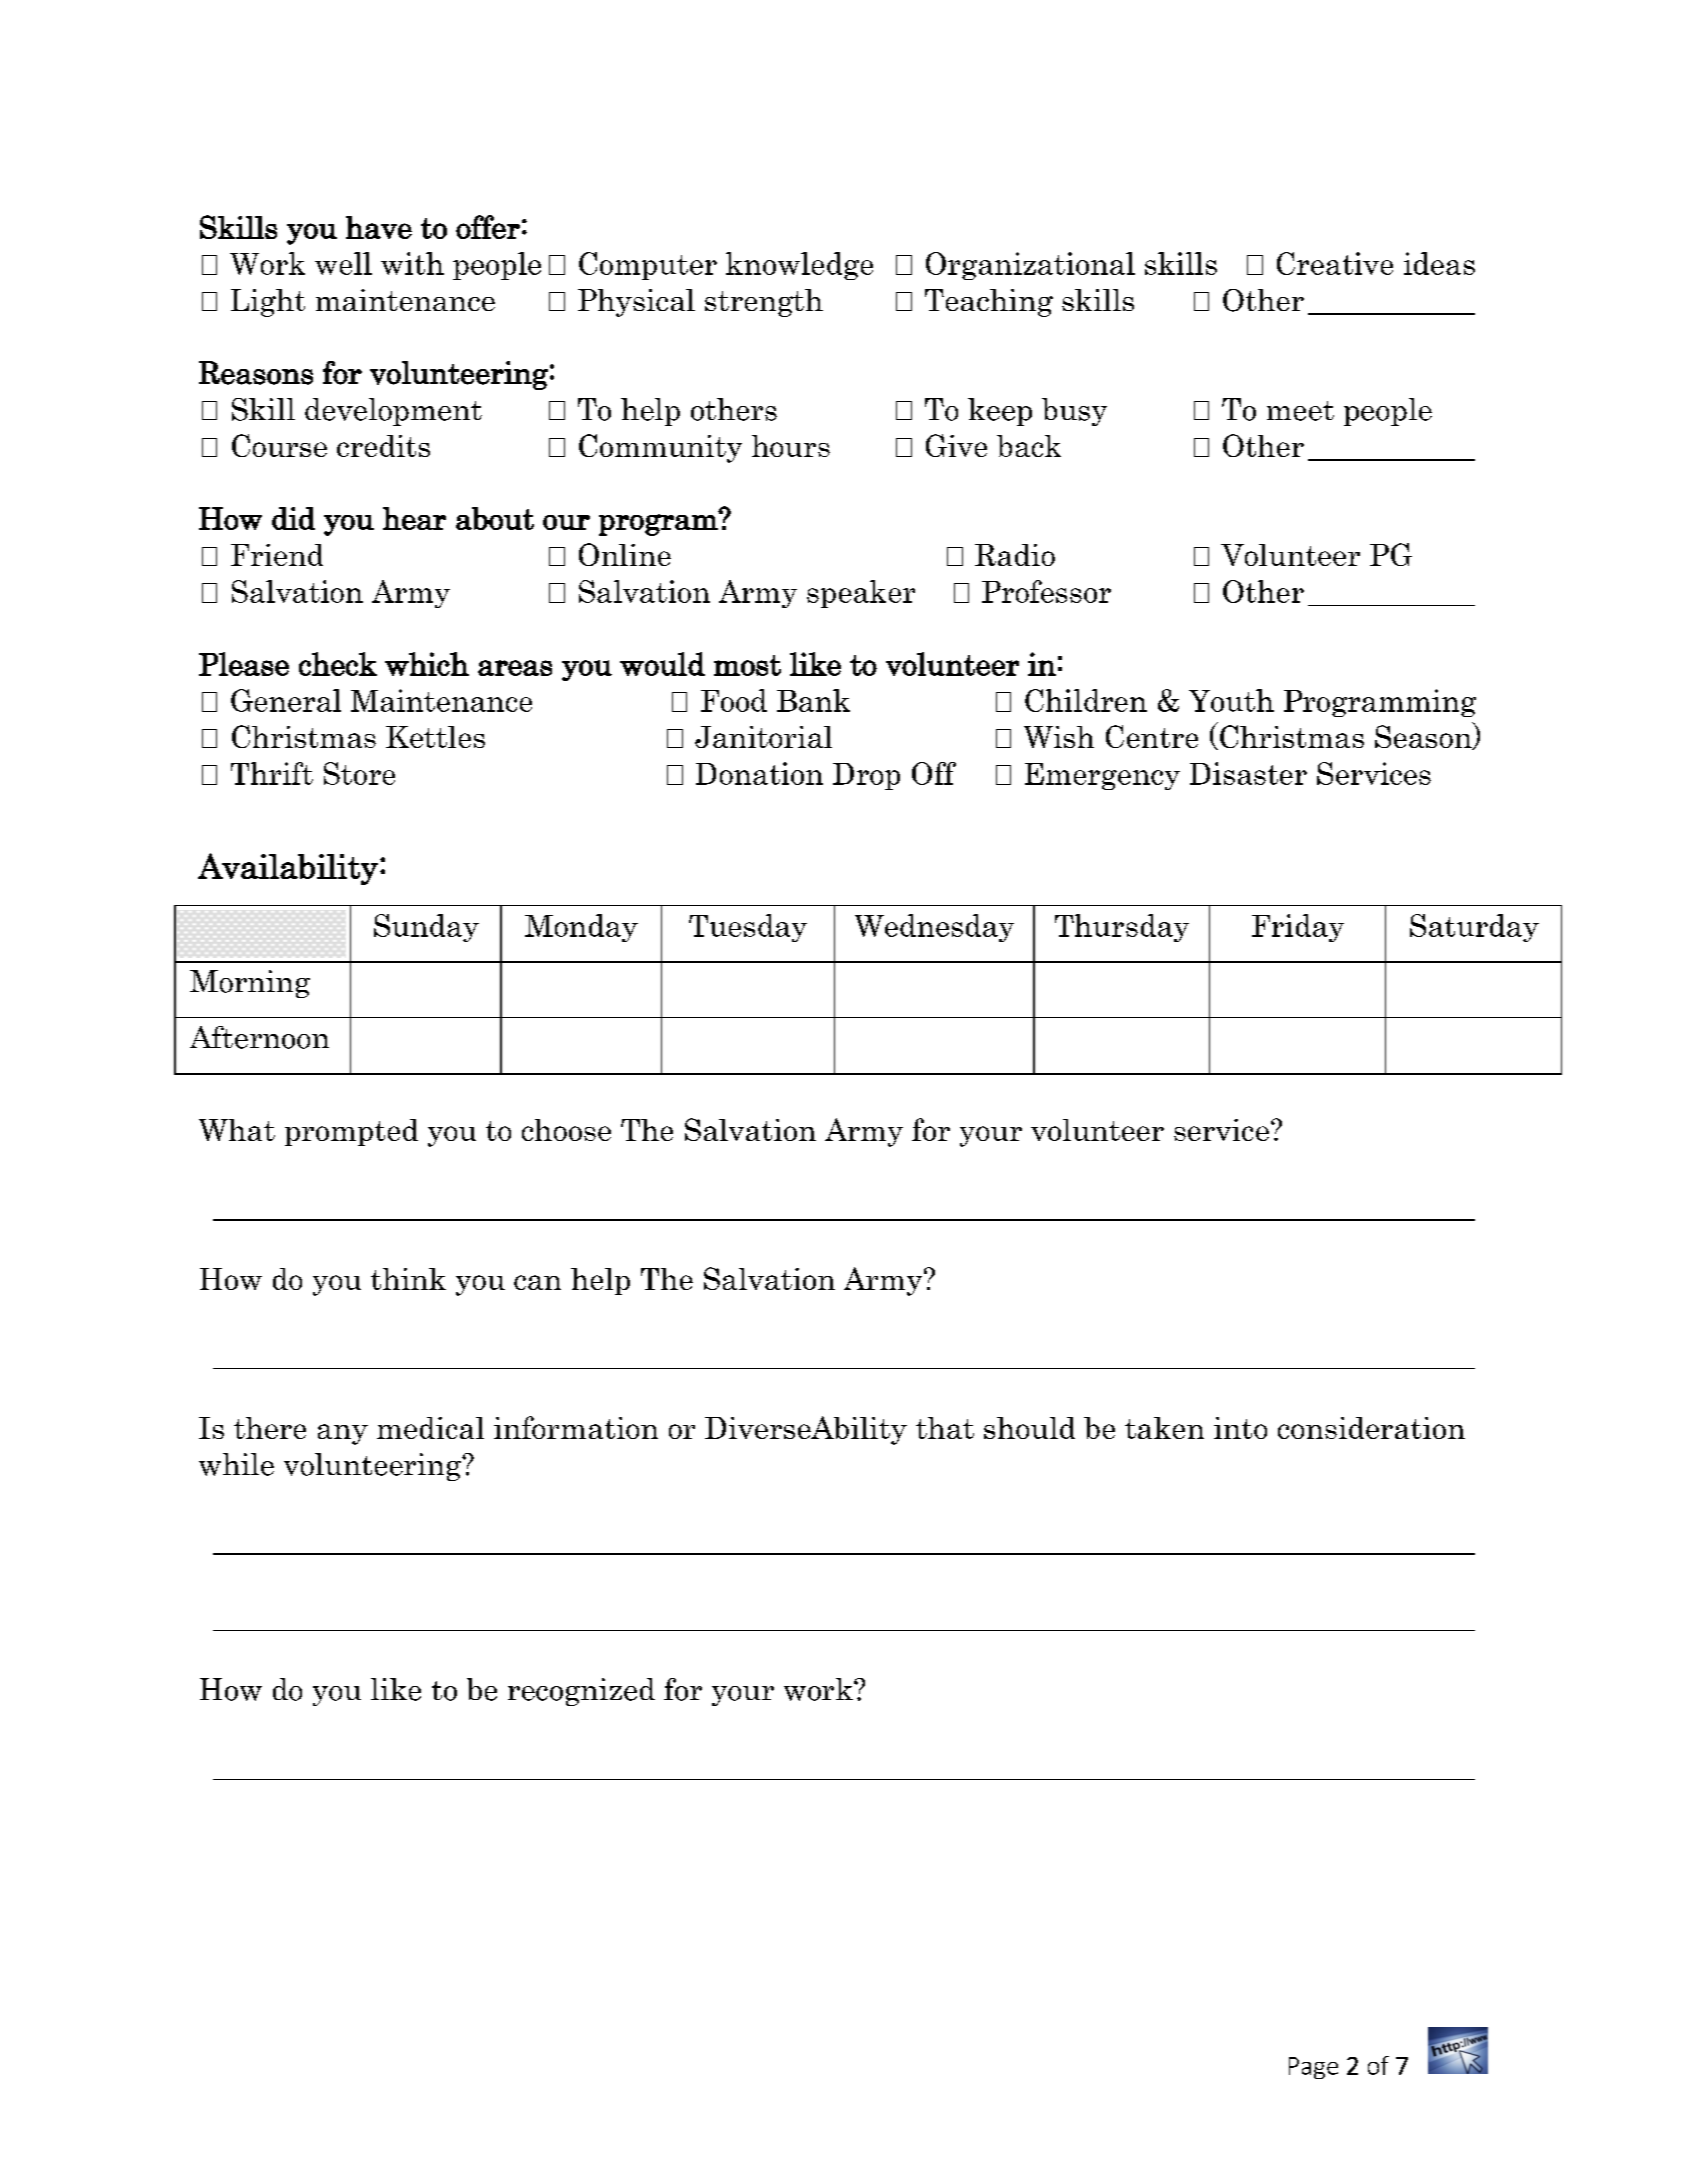 The height and width of the page is (2181, 1686). I want to click on into, so click(1240, 1428).
